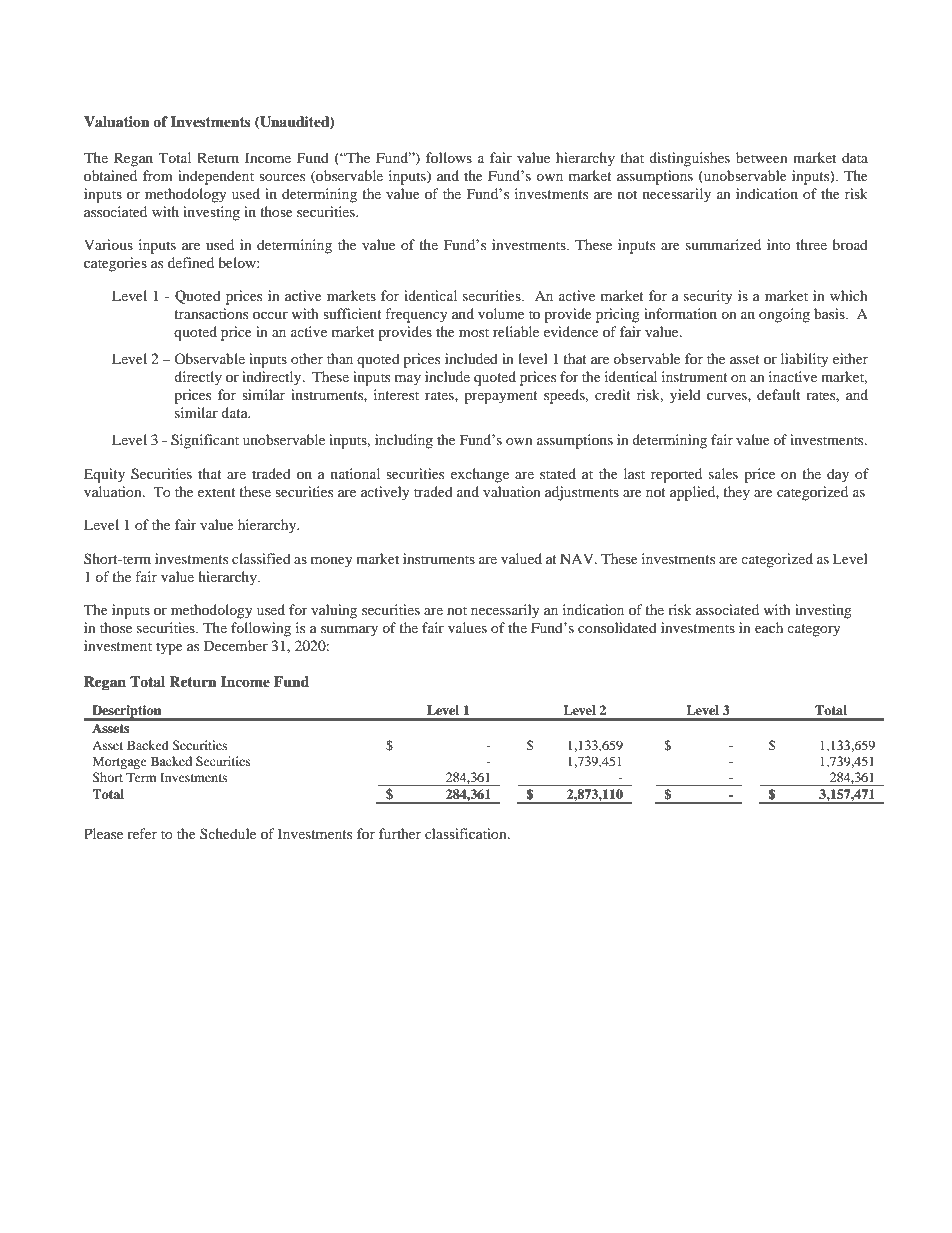 This page has height=1233, width=952. Describe the element at coordinates (349, 631) in the page. I see `summary` at that location.
